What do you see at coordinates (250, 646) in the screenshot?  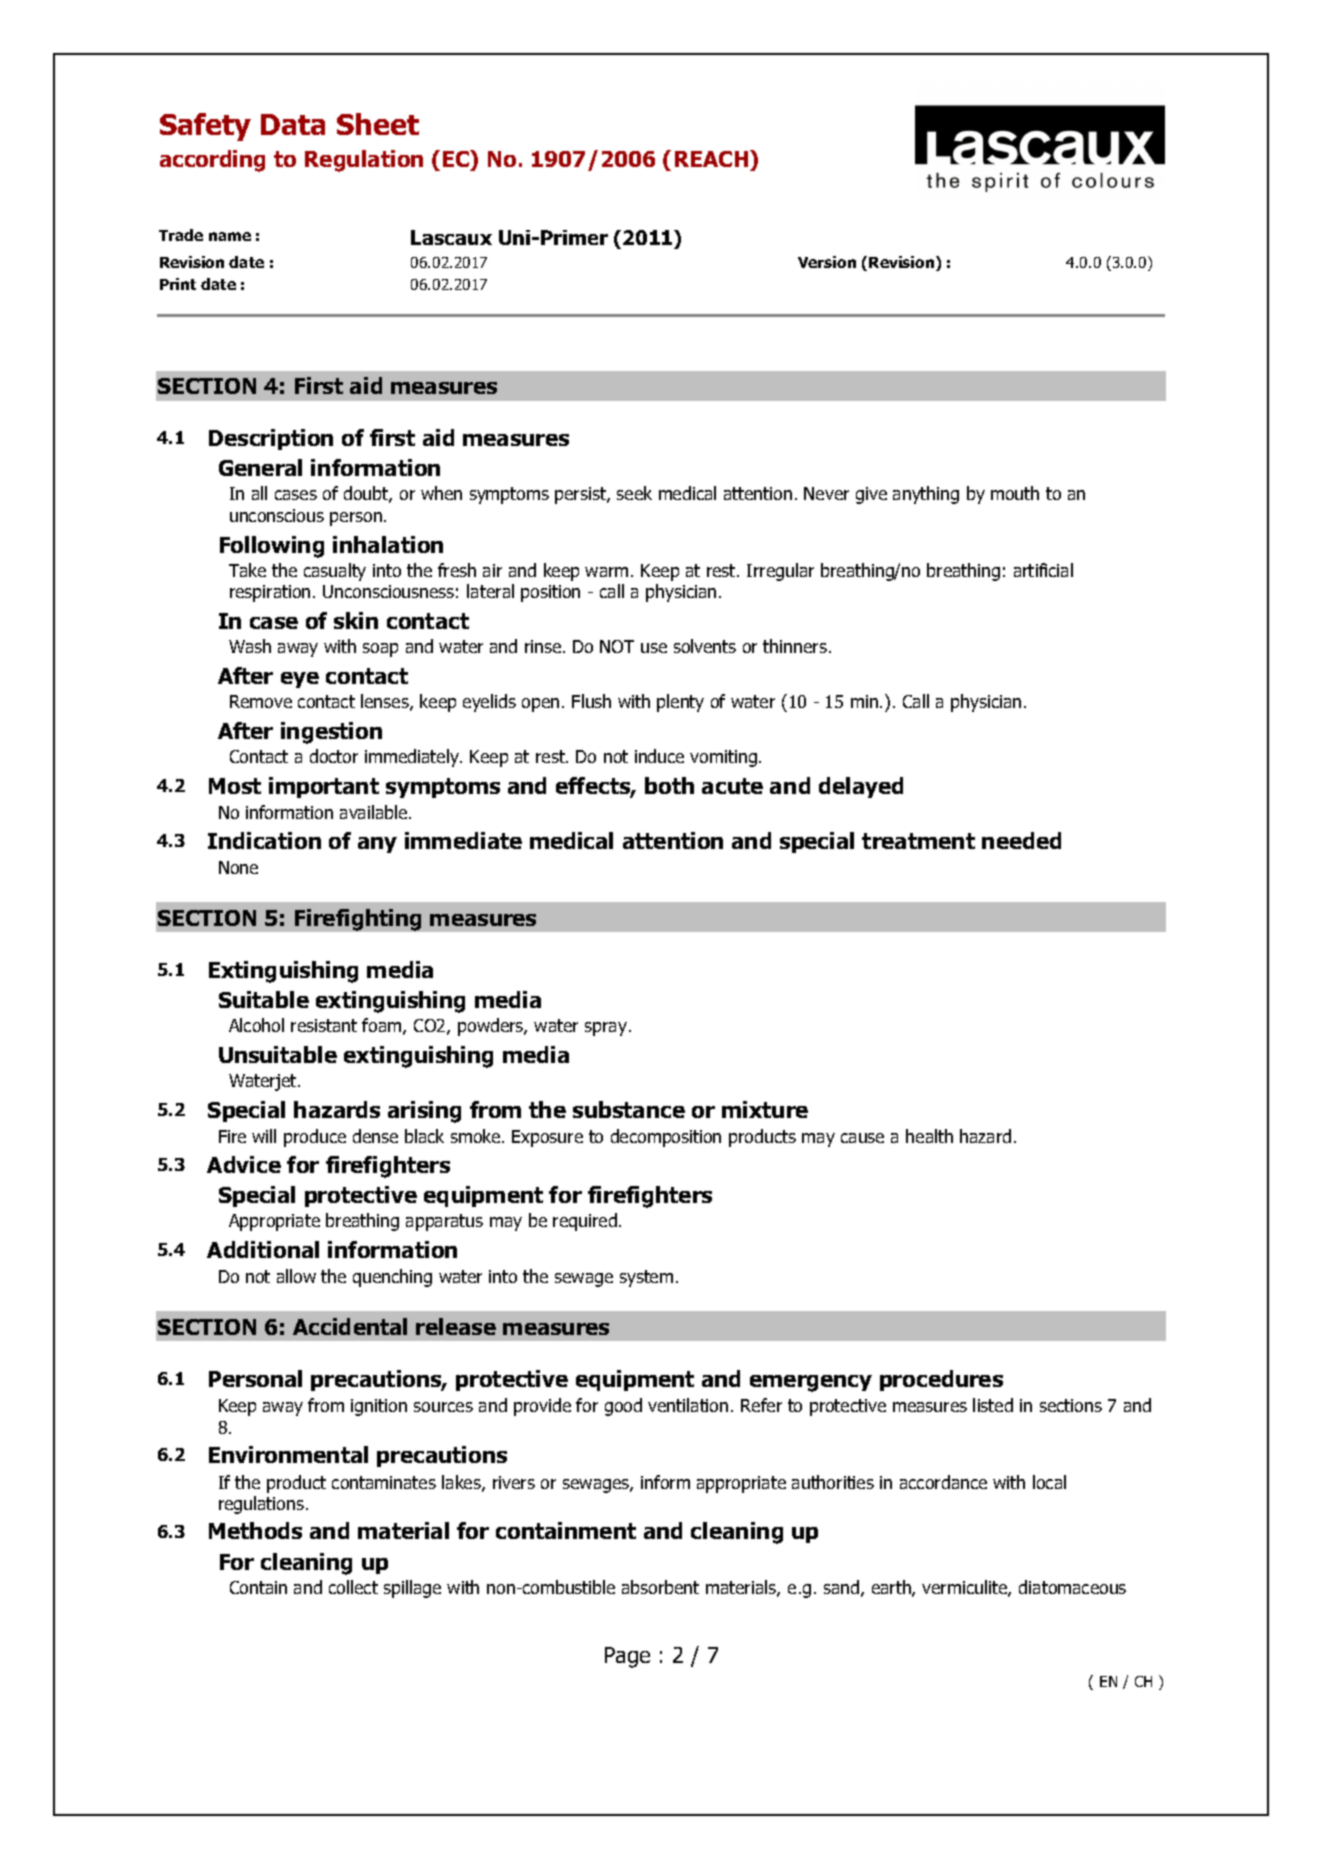 I see `Wash` at bounding box center [250, 646].
